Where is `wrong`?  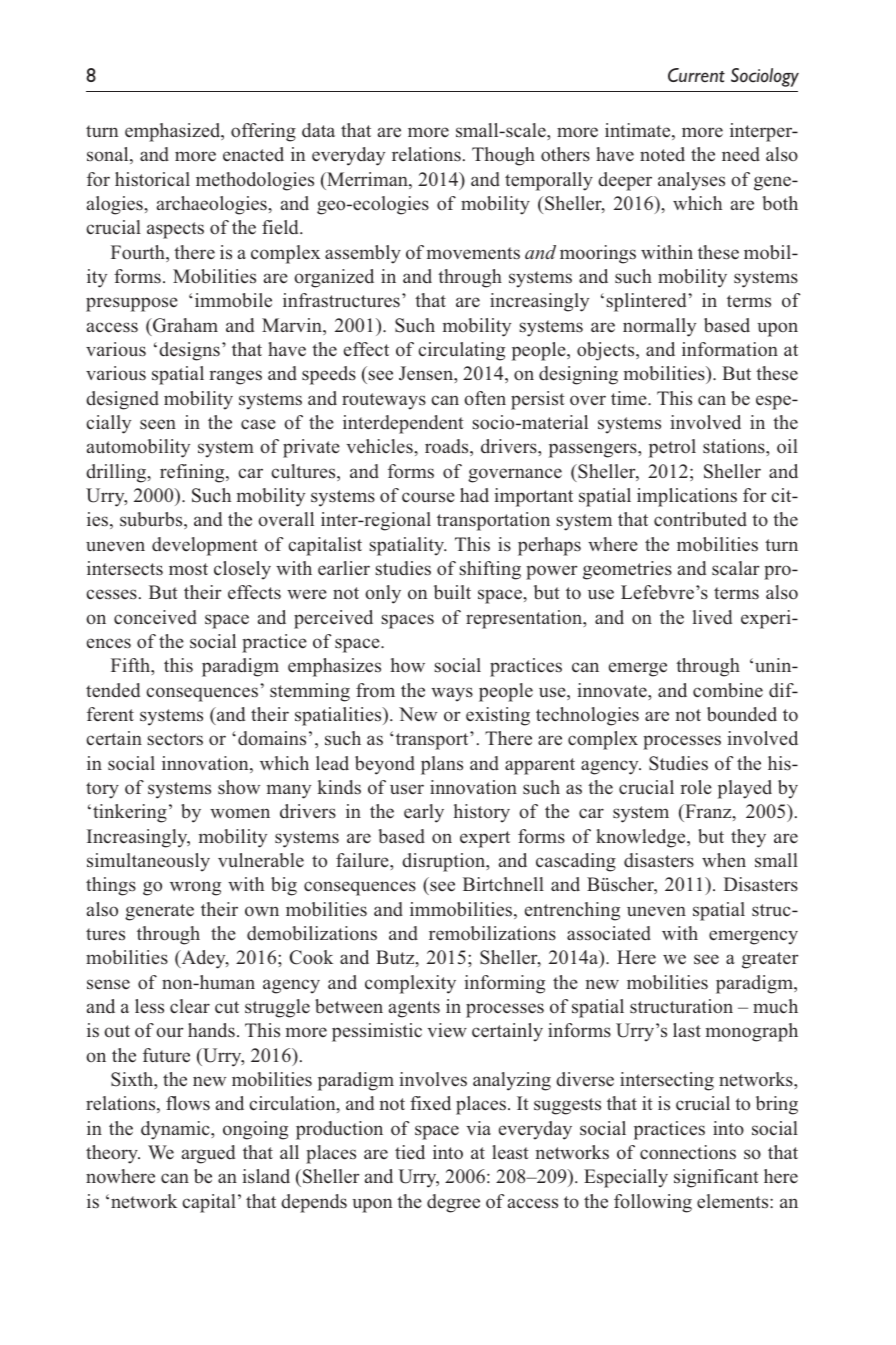
wrong is located at coordinates (195, 888).
